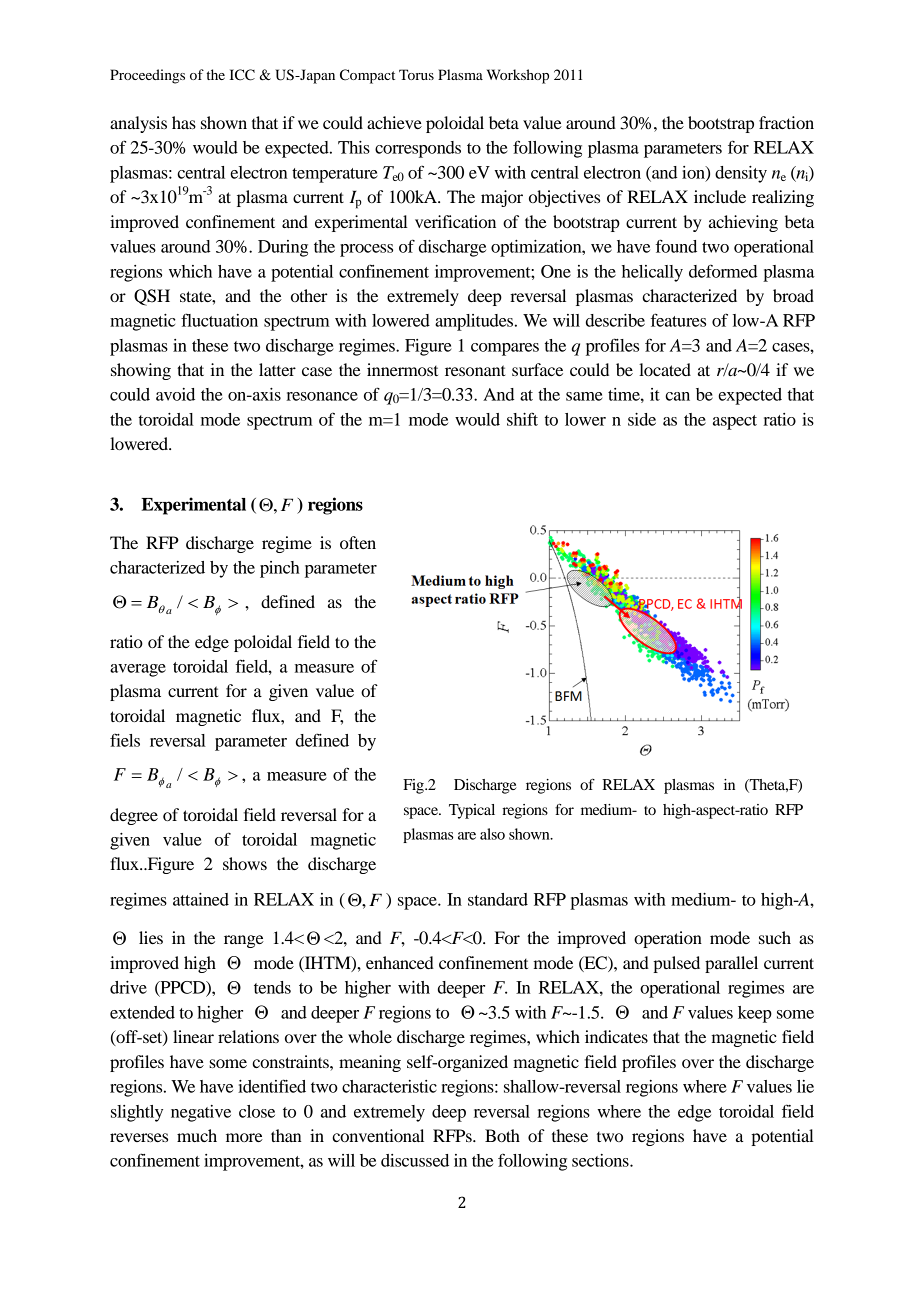 This document has height=1308, width=924. What do you see at coordinates (134, 816) in the document?
I see `degree` at bounding box center [134, 816].
